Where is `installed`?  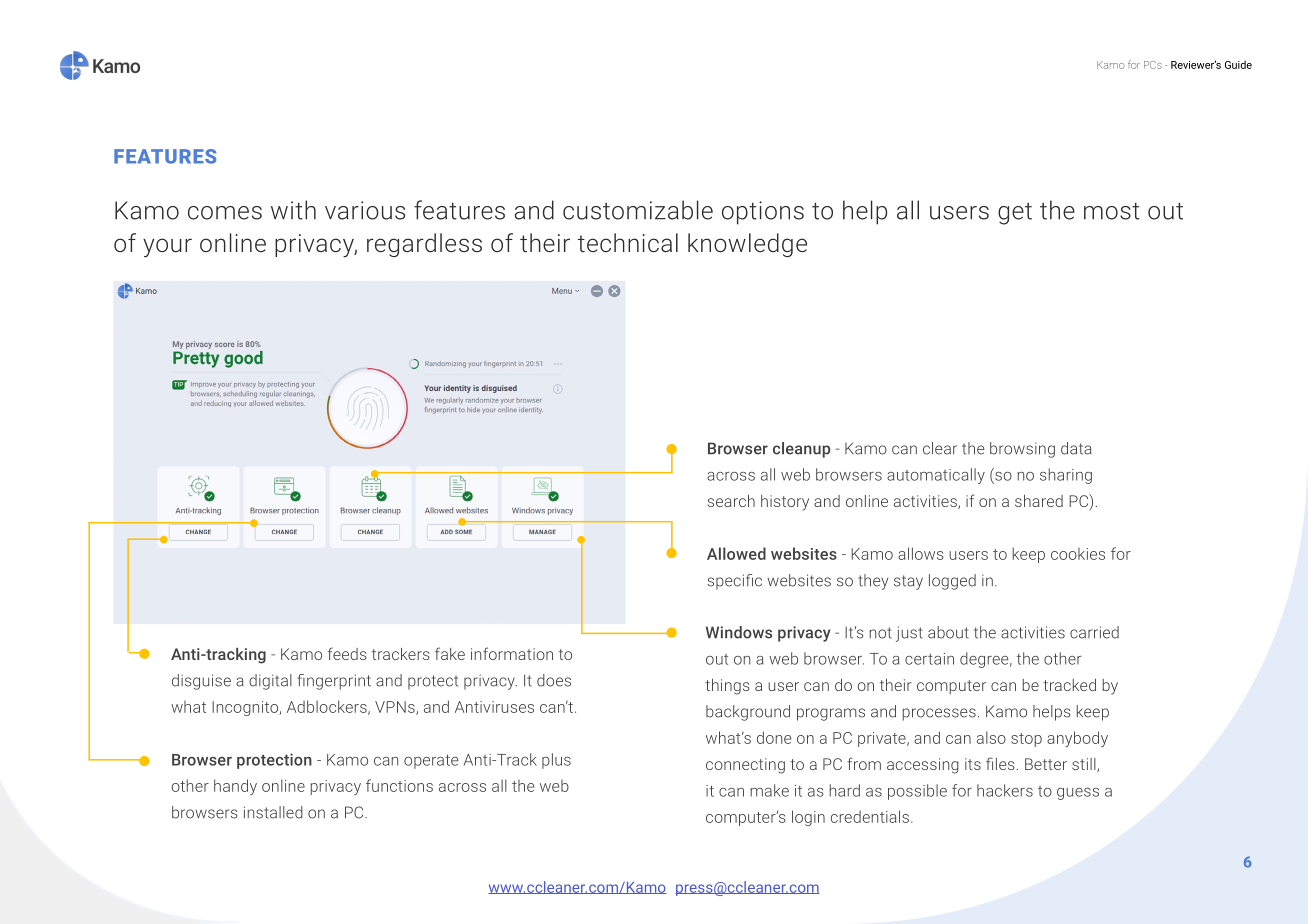 installed is located at coordinates (273, 812).
